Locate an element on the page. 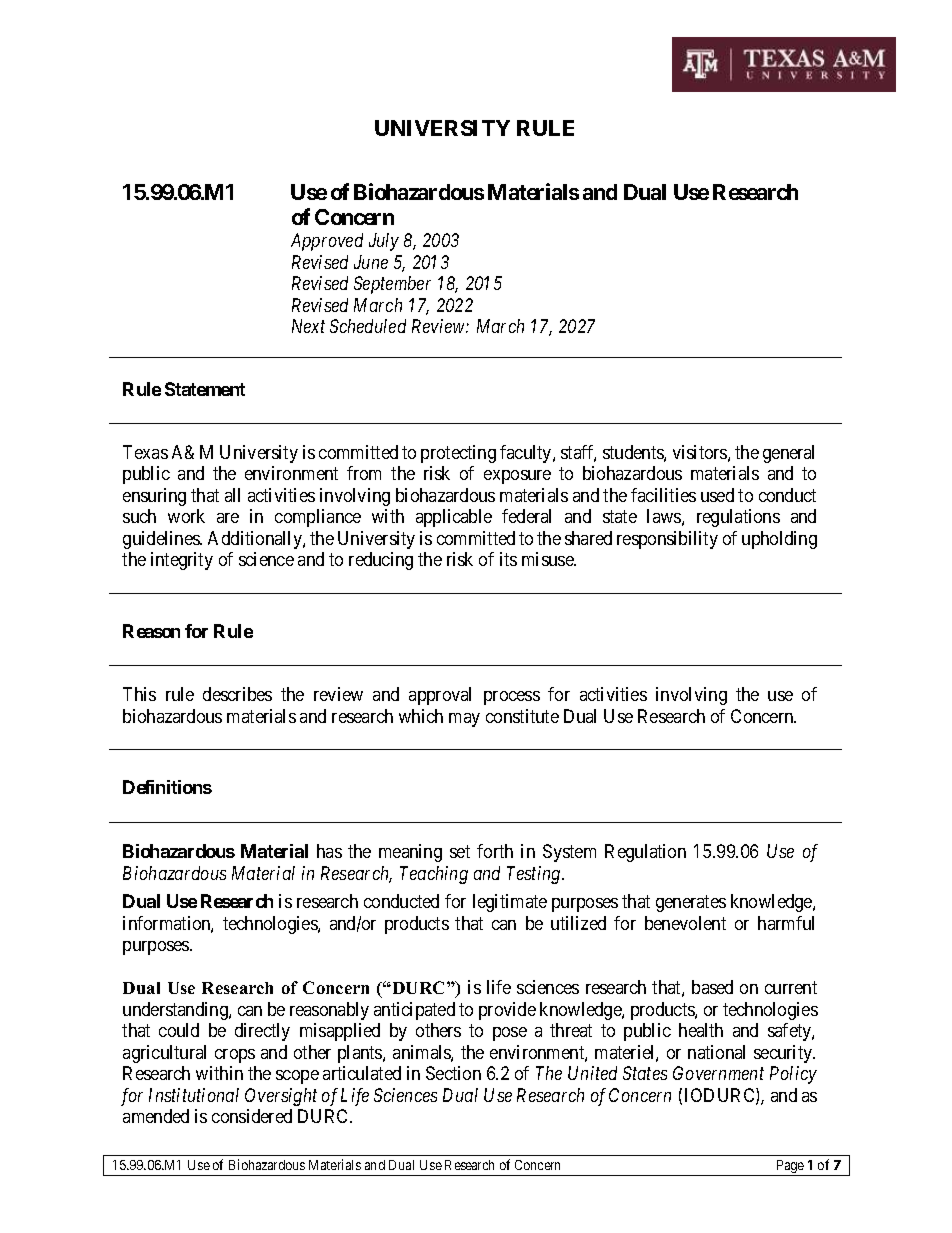 The width and height of the page is (952, 1233). considered is located at coordinates (252, 1116).
